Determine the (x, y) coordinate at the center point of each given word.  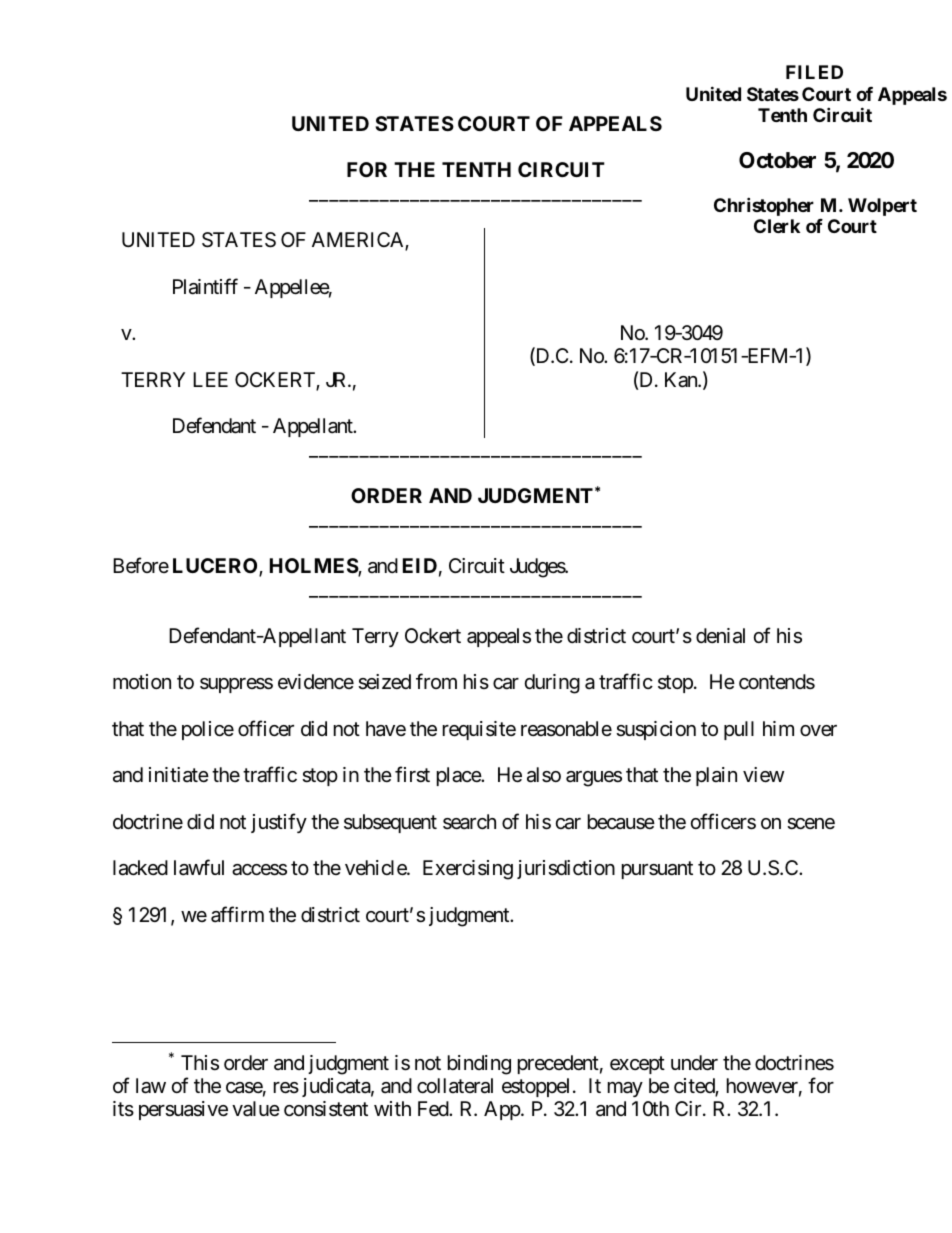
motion (142, 681)
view (763, 775)
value (256, 1109)
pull (739, 730)
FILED (814, 72)
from (436, 681)
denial (720, 636)
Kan (682, 380)
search (469, 822)
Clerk (777, 226)
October (777, 160)
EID (420, 565)
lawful (199, 867)
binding (479, 1065)
